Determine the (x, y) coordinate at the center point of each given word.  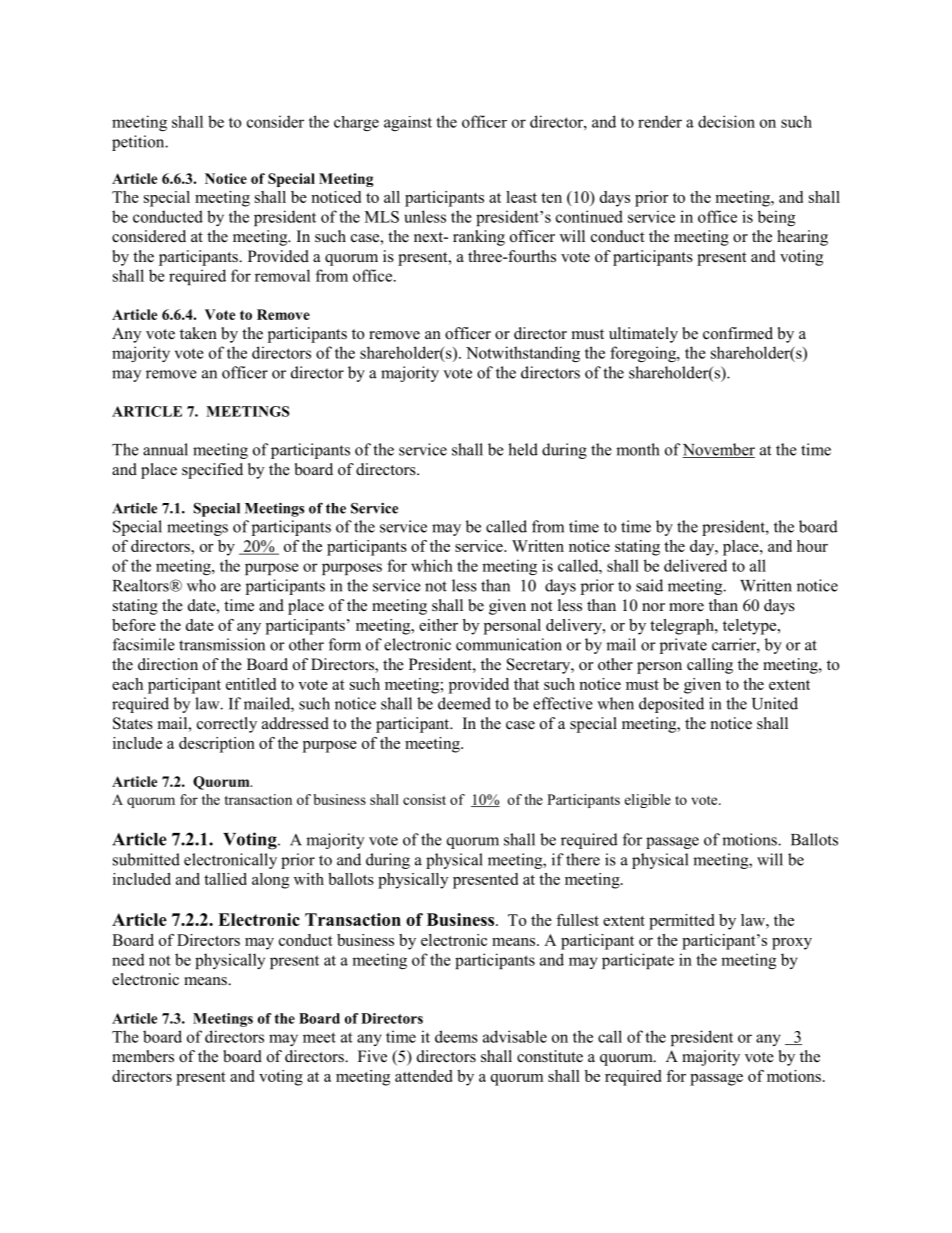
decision (726, 121)
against (408, 123)
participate (638, 961)
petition (139, 143)
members (143, 1056)
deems (456, 1036)
